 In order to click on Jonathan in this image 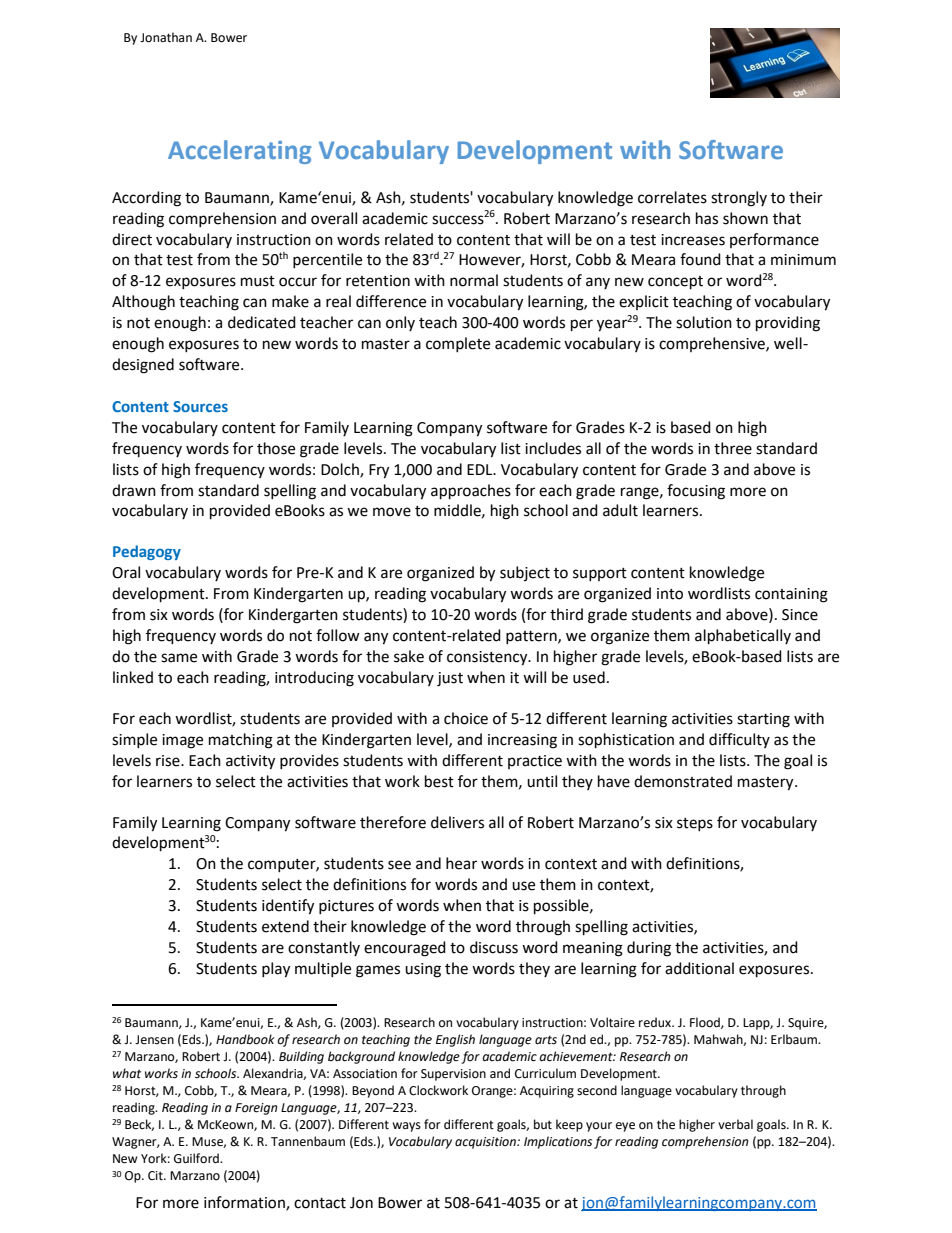, I will do `click(166, 37)`.
